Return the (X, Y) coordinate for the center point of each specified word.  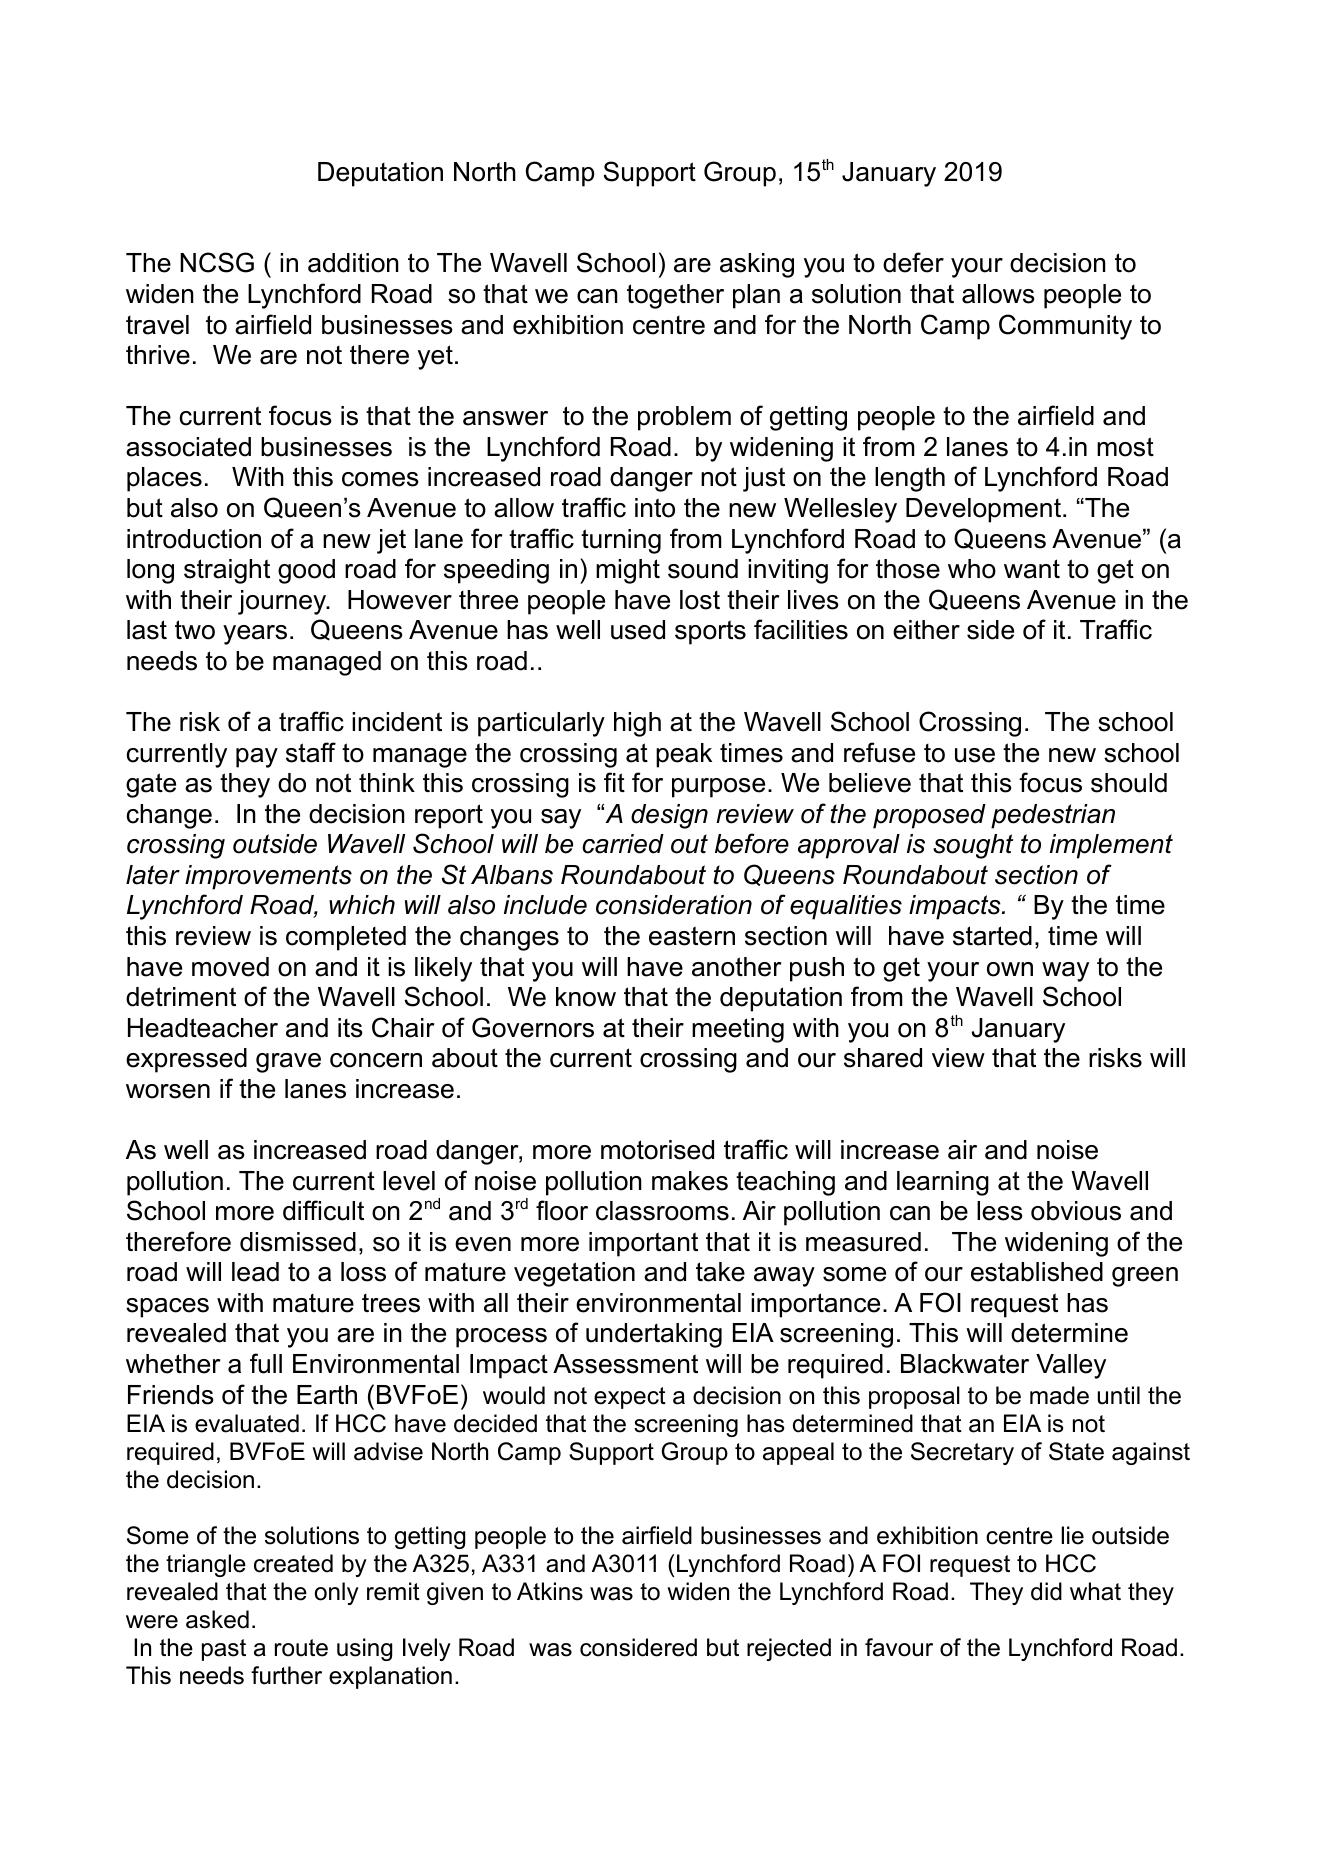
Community (1065, 327)
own (1010, 969)
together (675, 296)
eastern (692, 936)
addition (353, 263)
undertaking (654, 1335)
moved (230, 967)
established (1037, 1272)
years (255, 635)
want (1032, 569)
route (301, 1648)
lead (255, 1272)
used (638, 630)
